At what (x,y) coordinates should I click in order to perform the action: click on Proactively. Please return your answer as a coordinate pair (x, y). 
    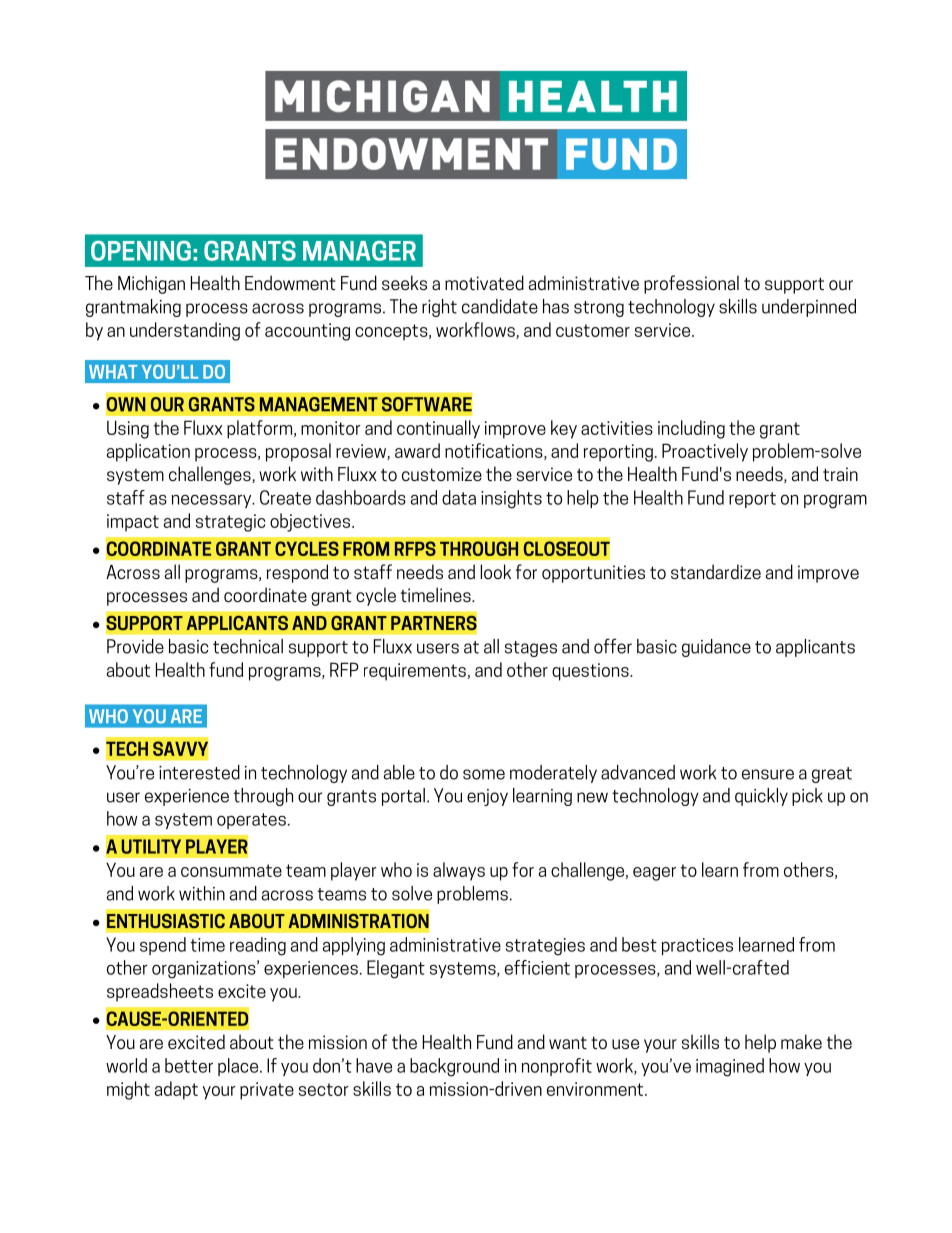
    Looking at the image, I should click on (705, 452).
